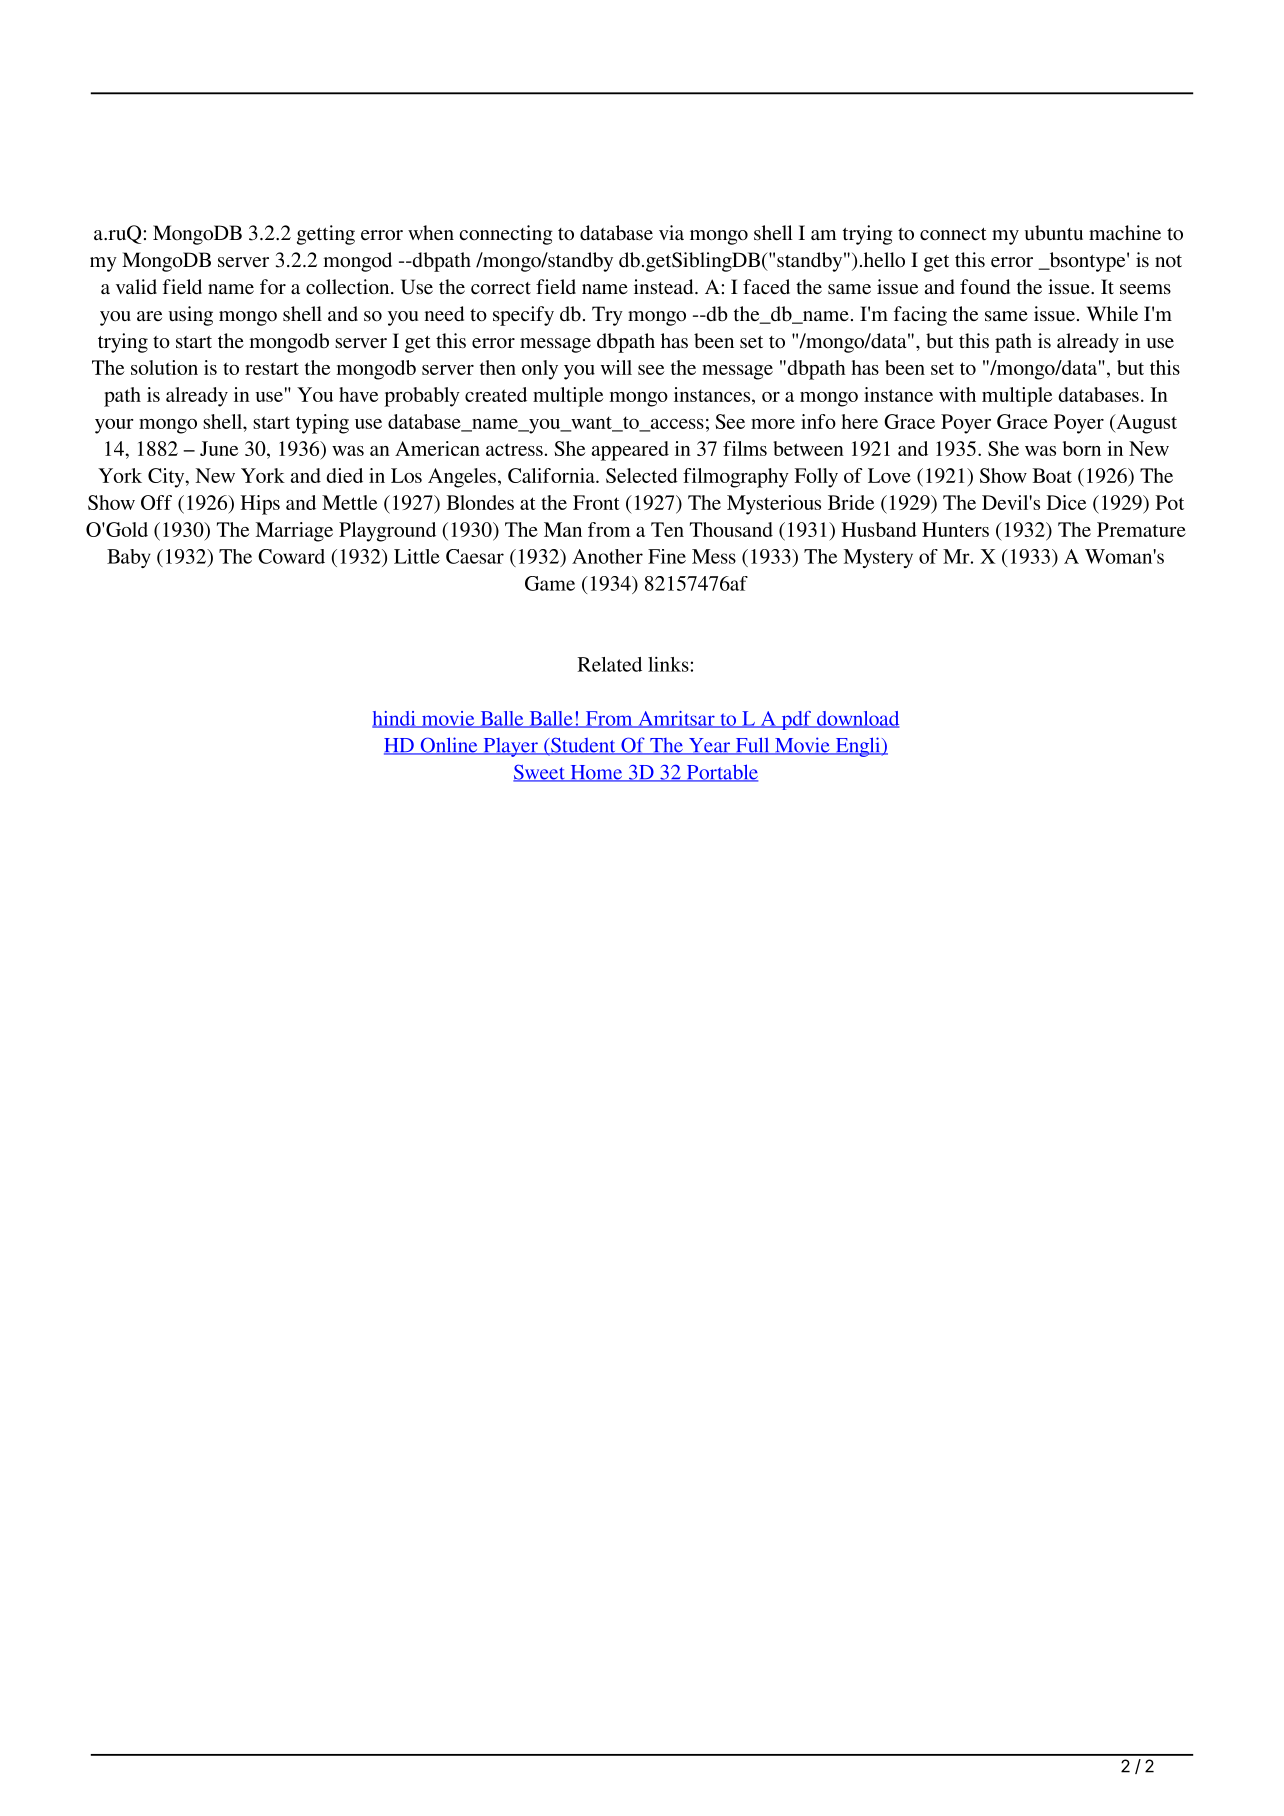 The image size is (1284, 1816). What do you see at coordinates (449, 746) in the image?
I see `Online` at bounding box center [449, 746].
